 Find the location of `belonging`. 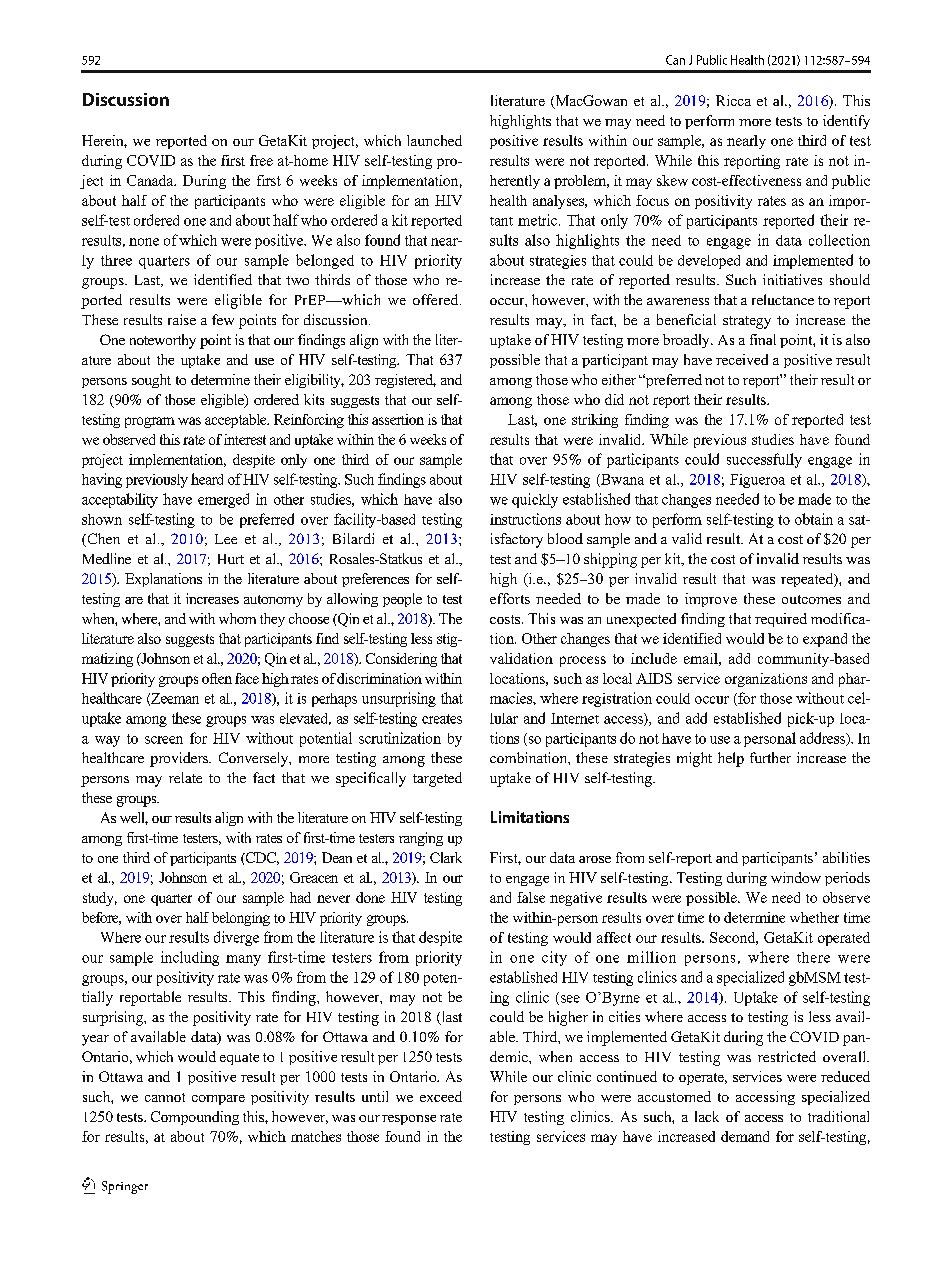

belonging is located at coordinates (241, 919).
